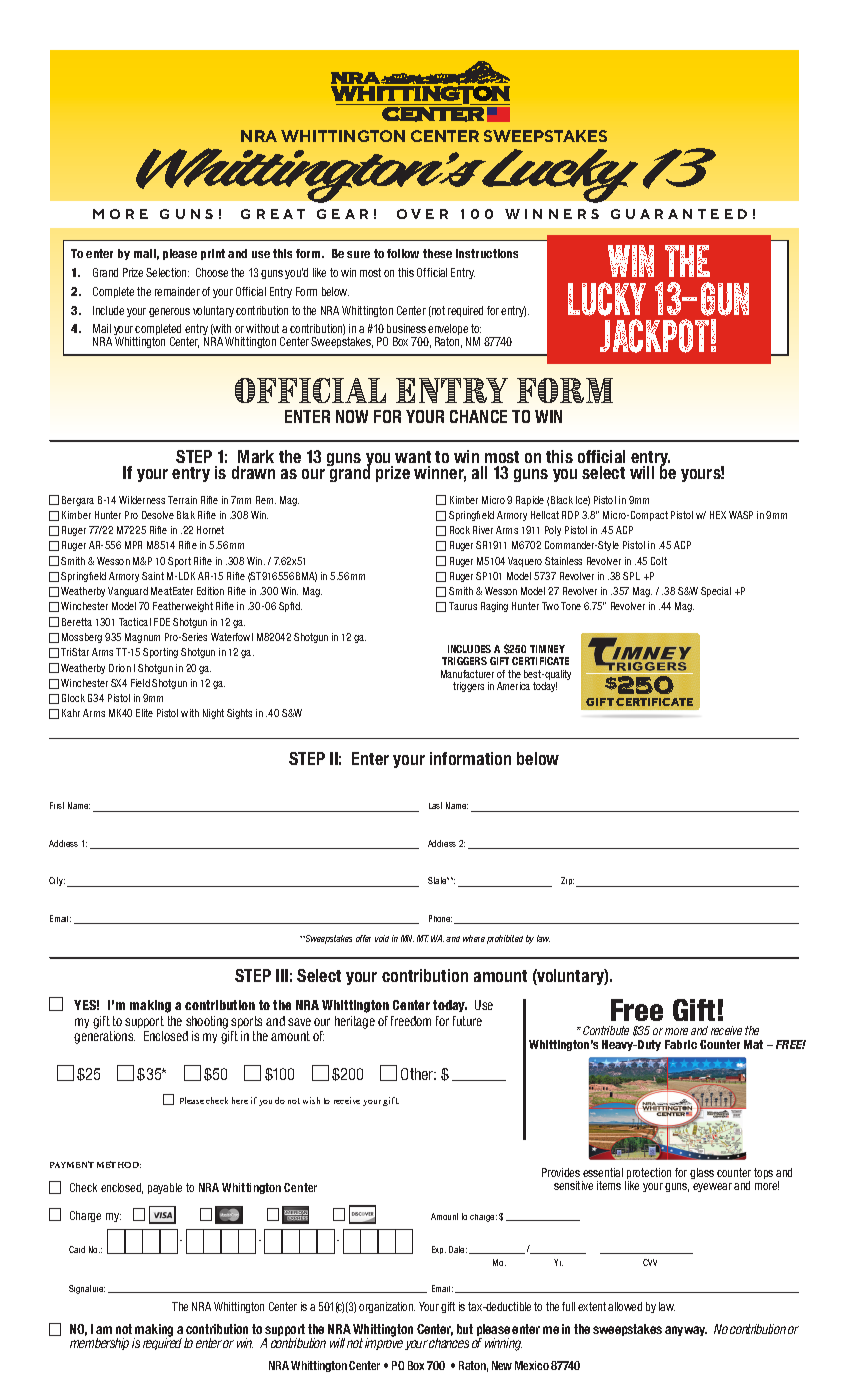  I want to click on void, so click(382, 938).
